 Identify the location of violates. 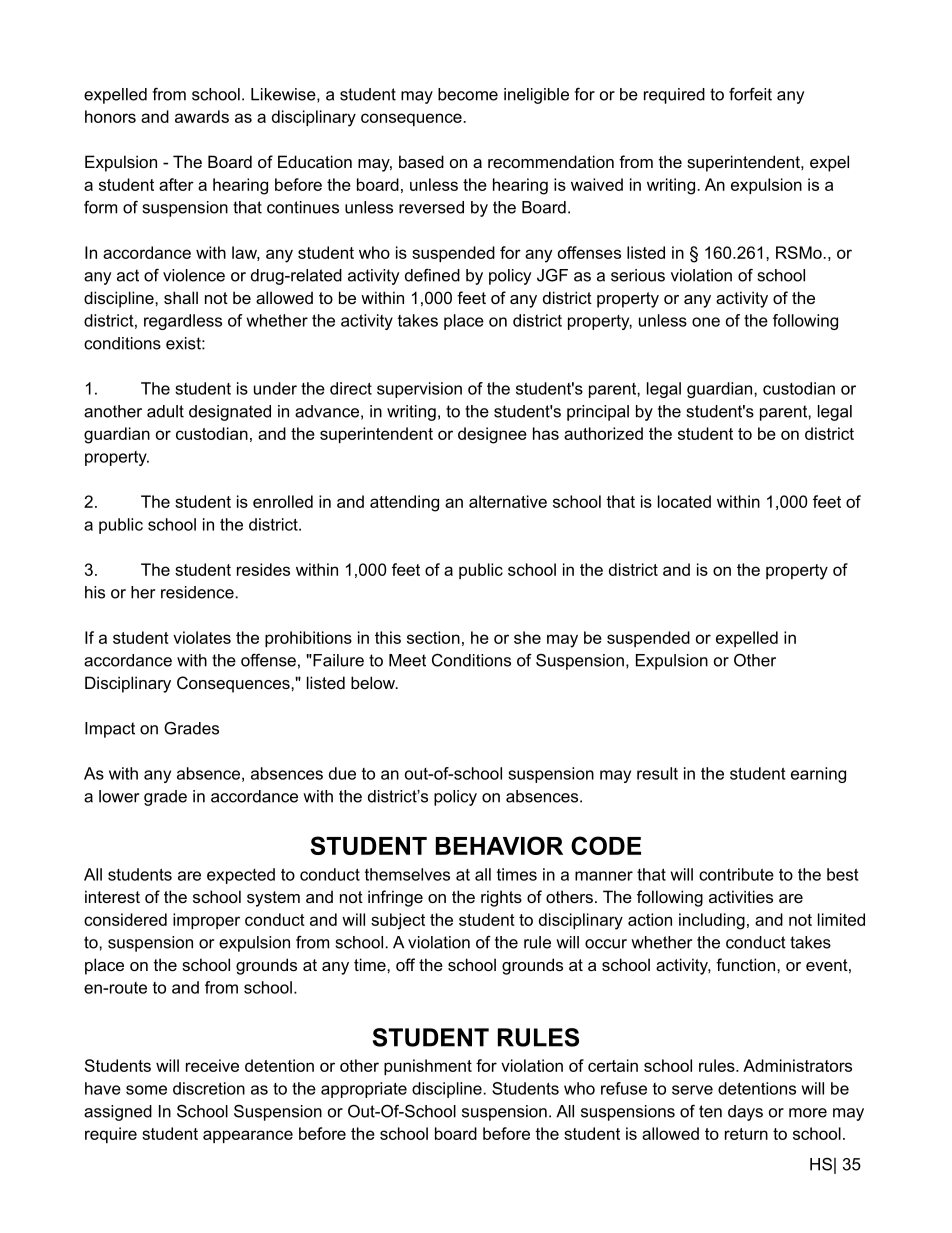
(202, 637).
